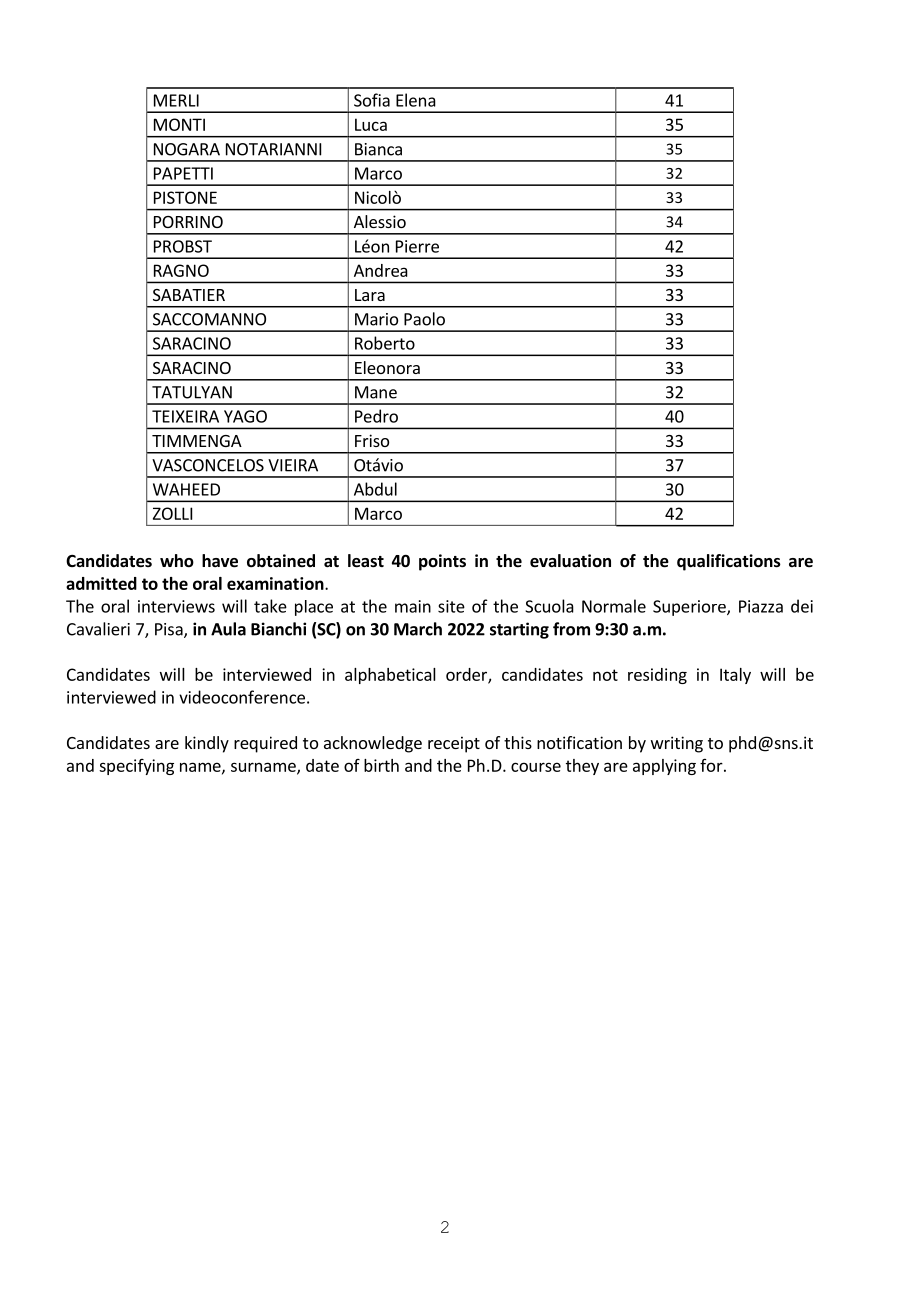 This screenshot has height=1308, width=924. What do you see at coordinates (416, 100) in the screenshot?
I see `Elena` at bounding box center [416, 100].
